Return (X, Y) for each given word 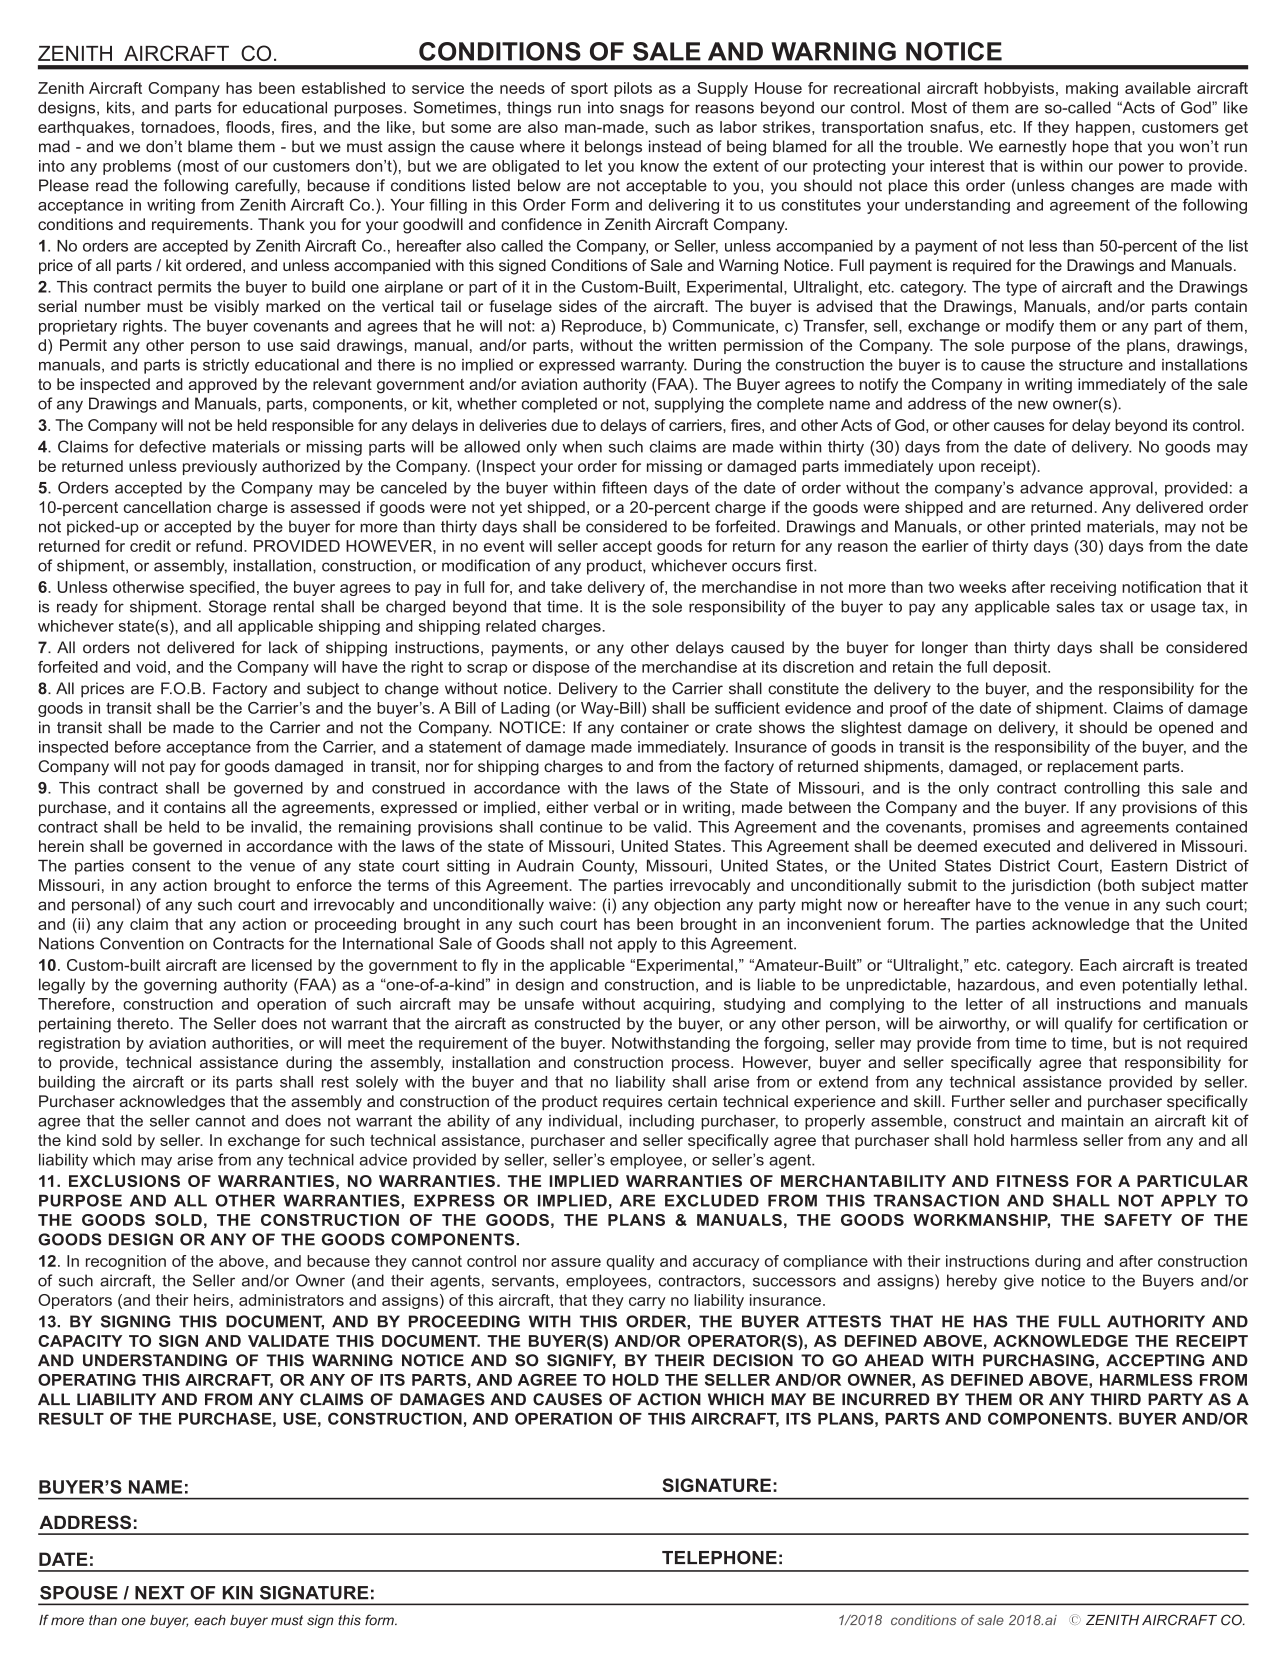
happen (1103, 128)
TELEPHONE (719, 1557)
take (566, 587)
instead (675, 146)
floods (248, 127)
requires (633, 1103)
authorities (251, 1043)
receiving (1083, 588)
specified (222, 588)
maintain (1092, 1121)
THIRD (1115, 1399)
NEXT (159, 1593)
